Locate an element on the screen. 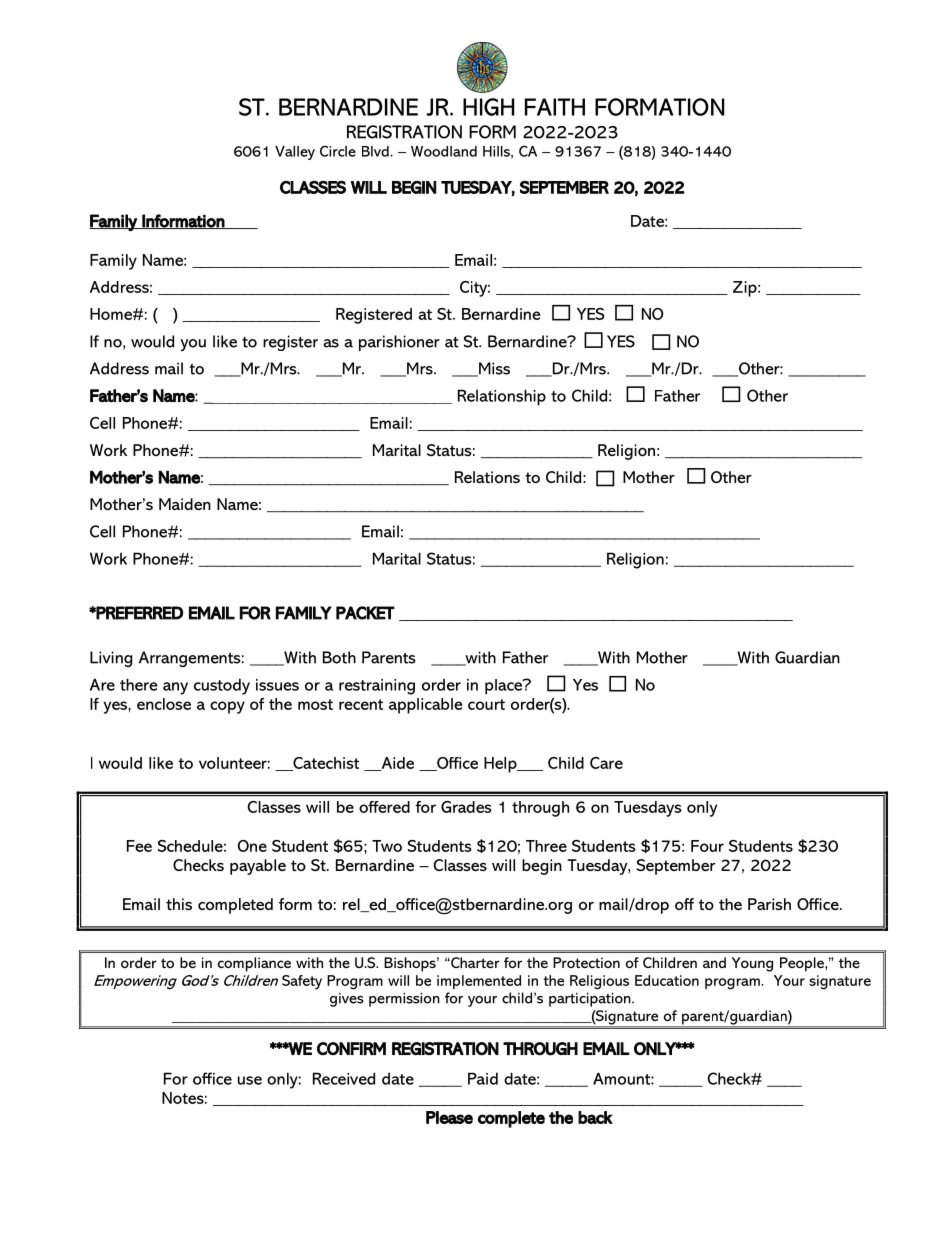 This screenshot has width=952, height=1233. Living is located at coordinates (111, 659).
